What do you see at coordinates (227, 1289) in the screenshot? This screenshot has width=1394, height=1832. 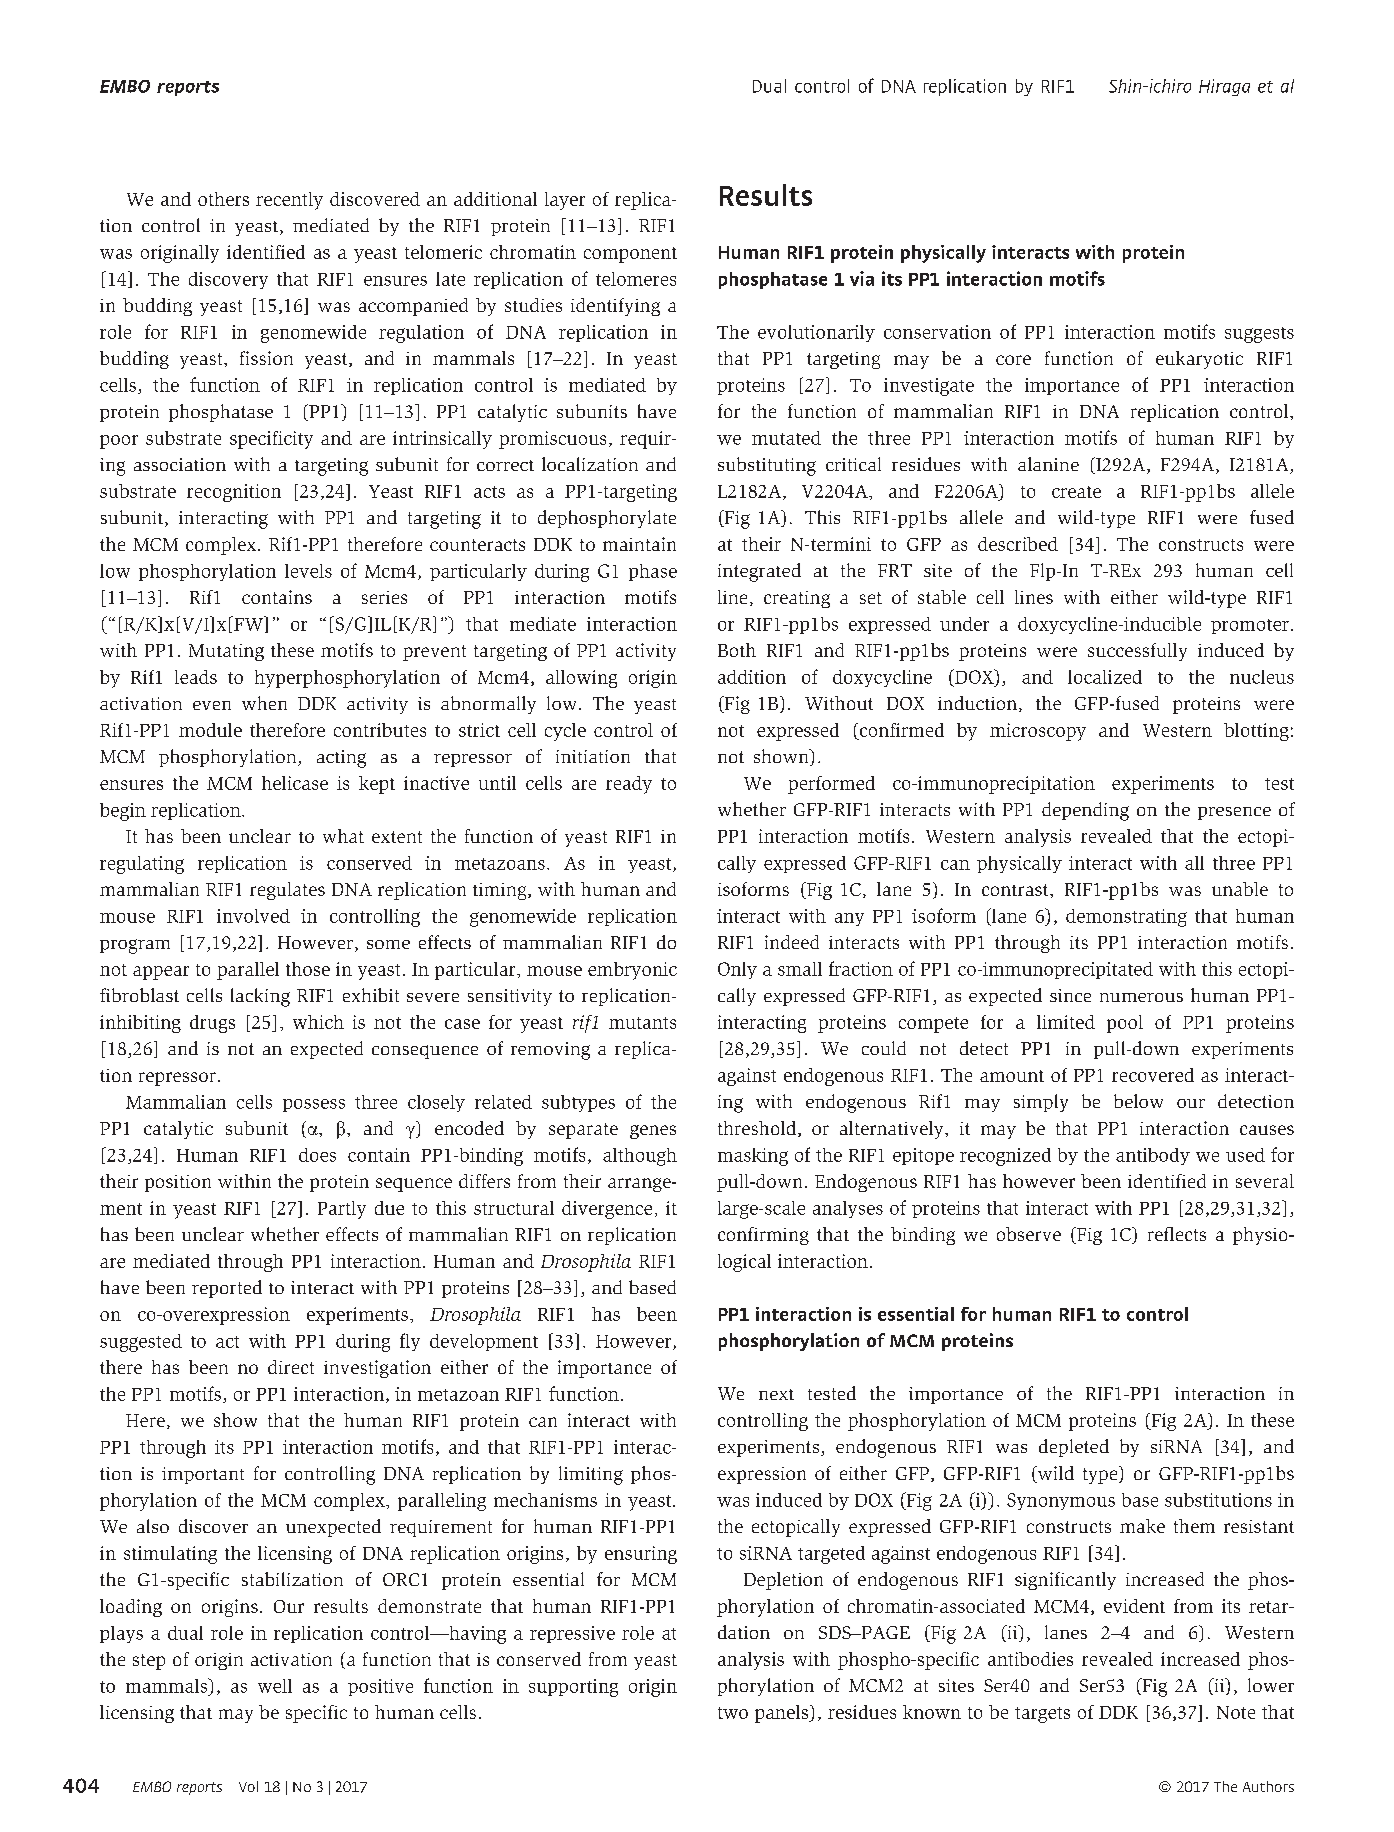 I see `reported` at bounding box center [227, 1289].
